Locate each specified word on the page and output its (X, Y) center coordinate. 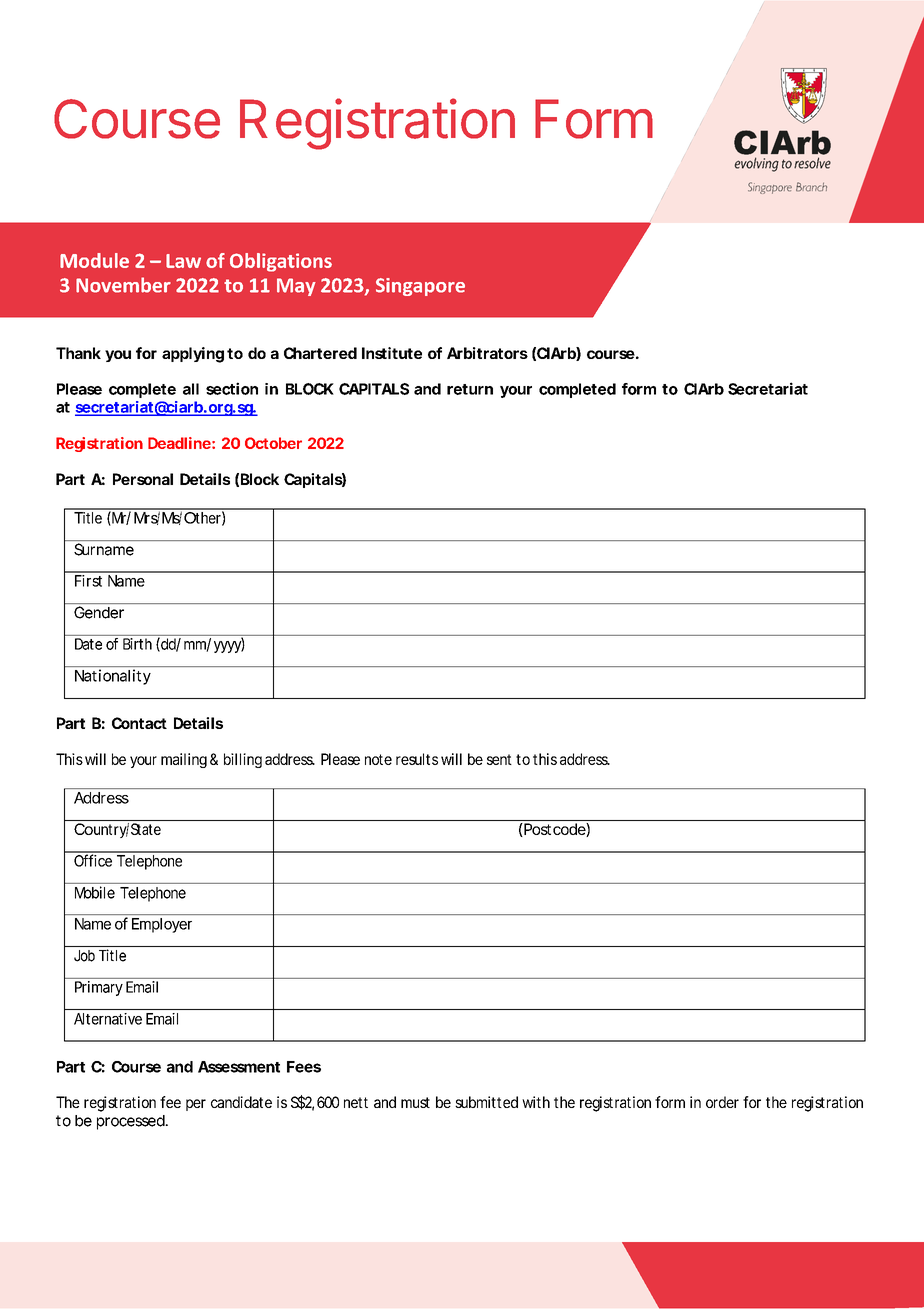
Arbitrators (487, 353)
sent (499, 759)
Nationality (113, 677)
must (415, 1102)
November (123, 285)
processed (131, 1122)
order (722, 1102)
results (417, 759)
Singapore (420, 287)
